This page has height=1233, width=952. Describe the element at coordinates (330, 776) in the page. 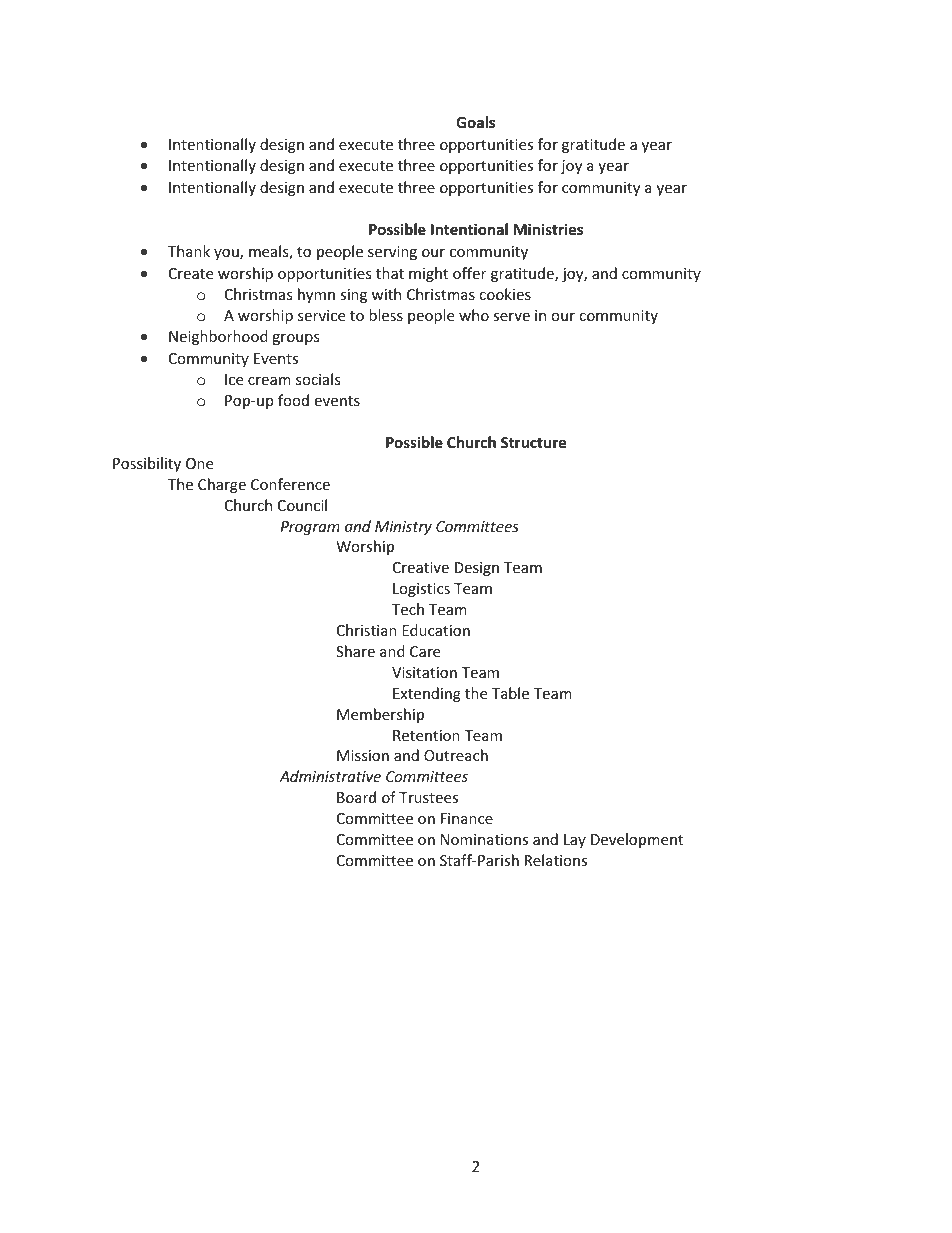

I see `Administrative` at that location.
